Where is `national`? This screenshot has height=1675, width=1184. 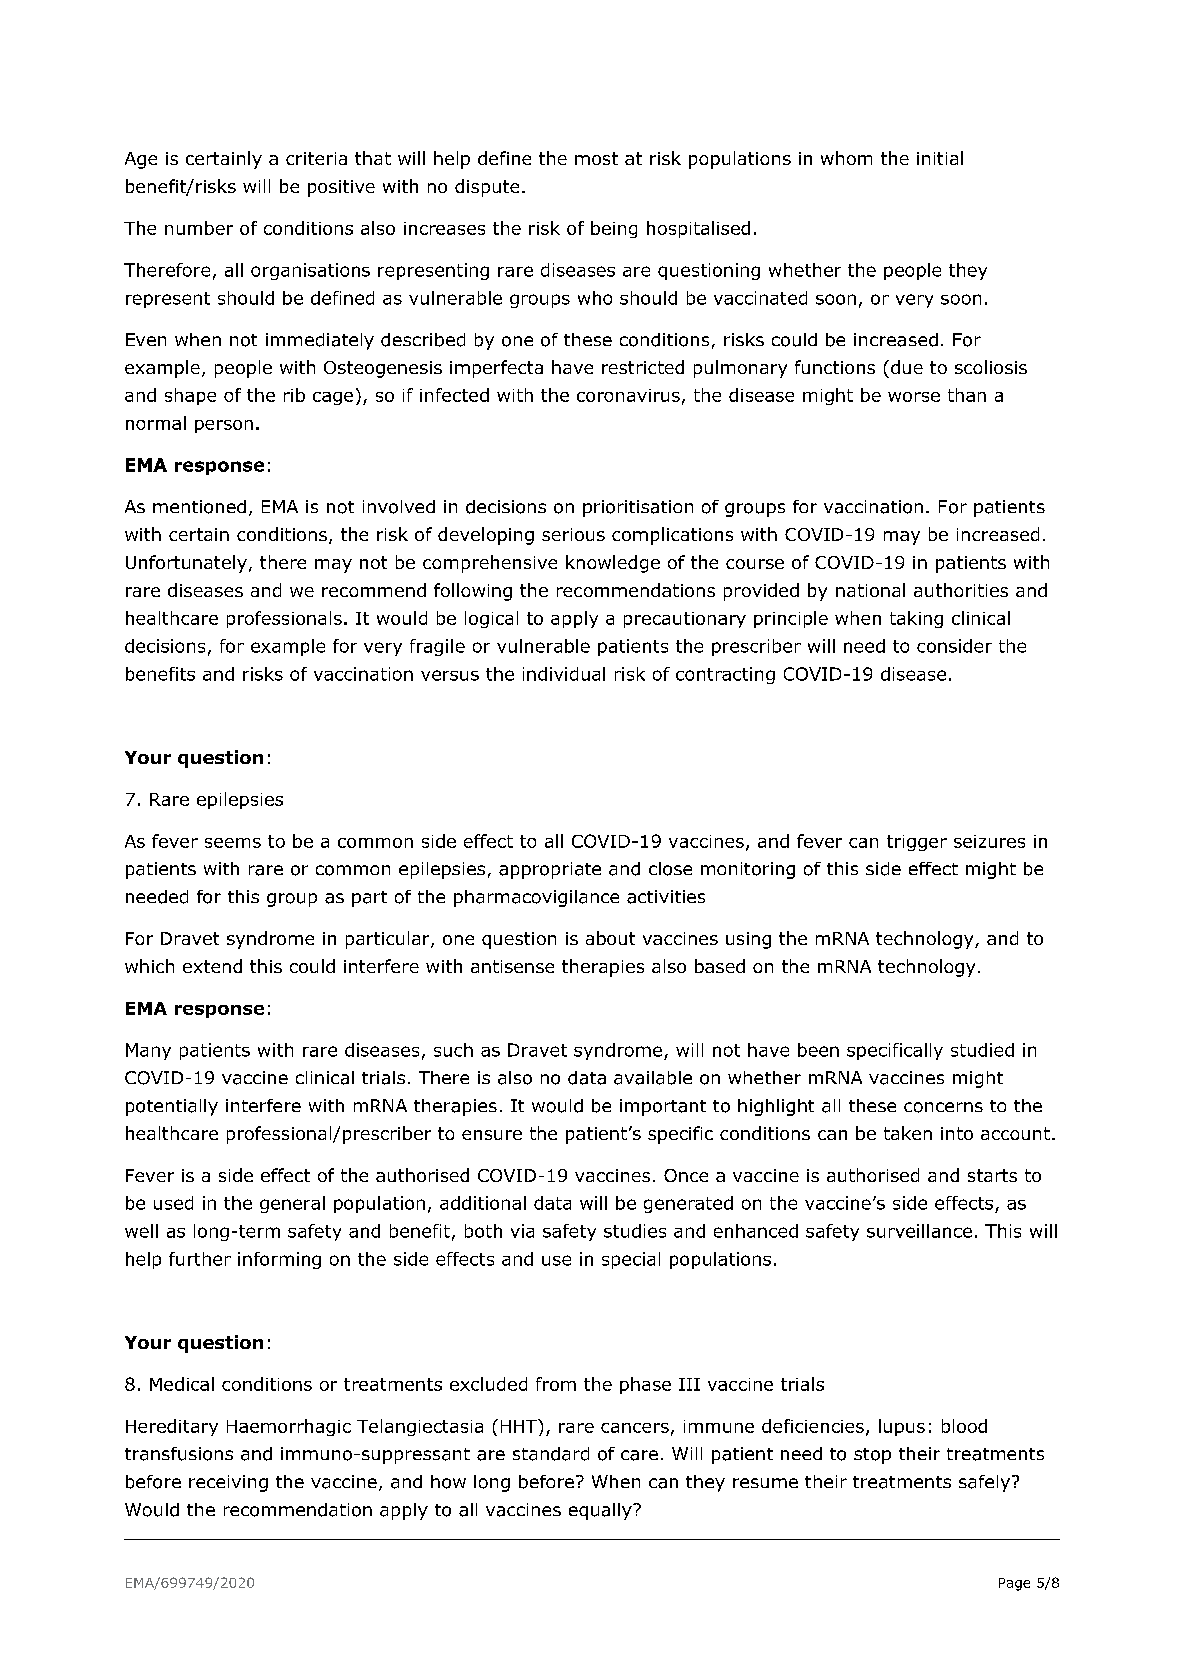 national is located at coordinates (870, 590).
